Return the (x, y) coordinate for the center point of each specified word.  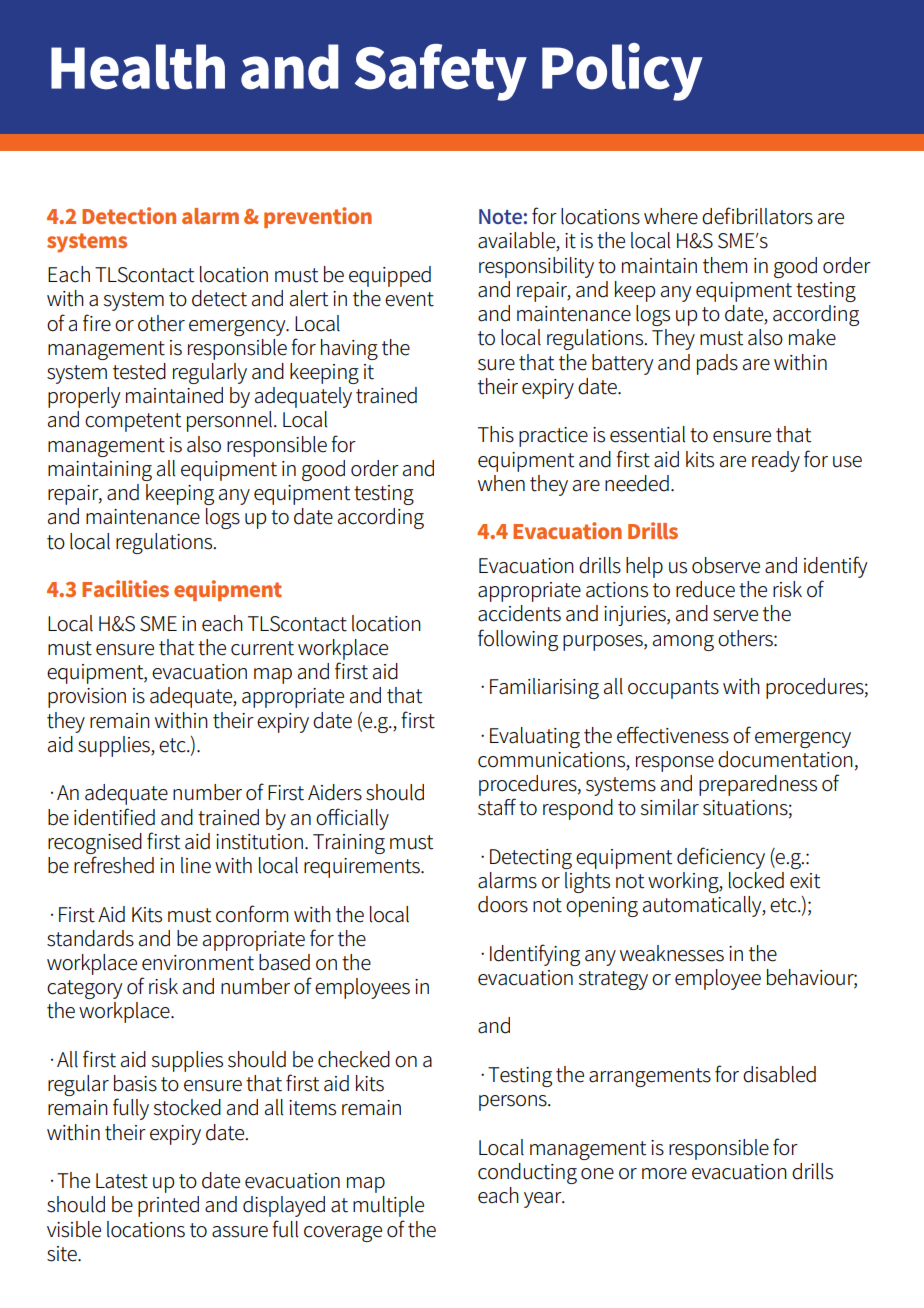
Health (138, 67)
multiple (388, 1206)
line (196, 865)
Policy (622, 72)
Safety (441, 72)
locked (756, 880)
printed (168, 1206)
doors (503, 904)
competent (133, 422)
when (501, 483)
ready (776, 461)
